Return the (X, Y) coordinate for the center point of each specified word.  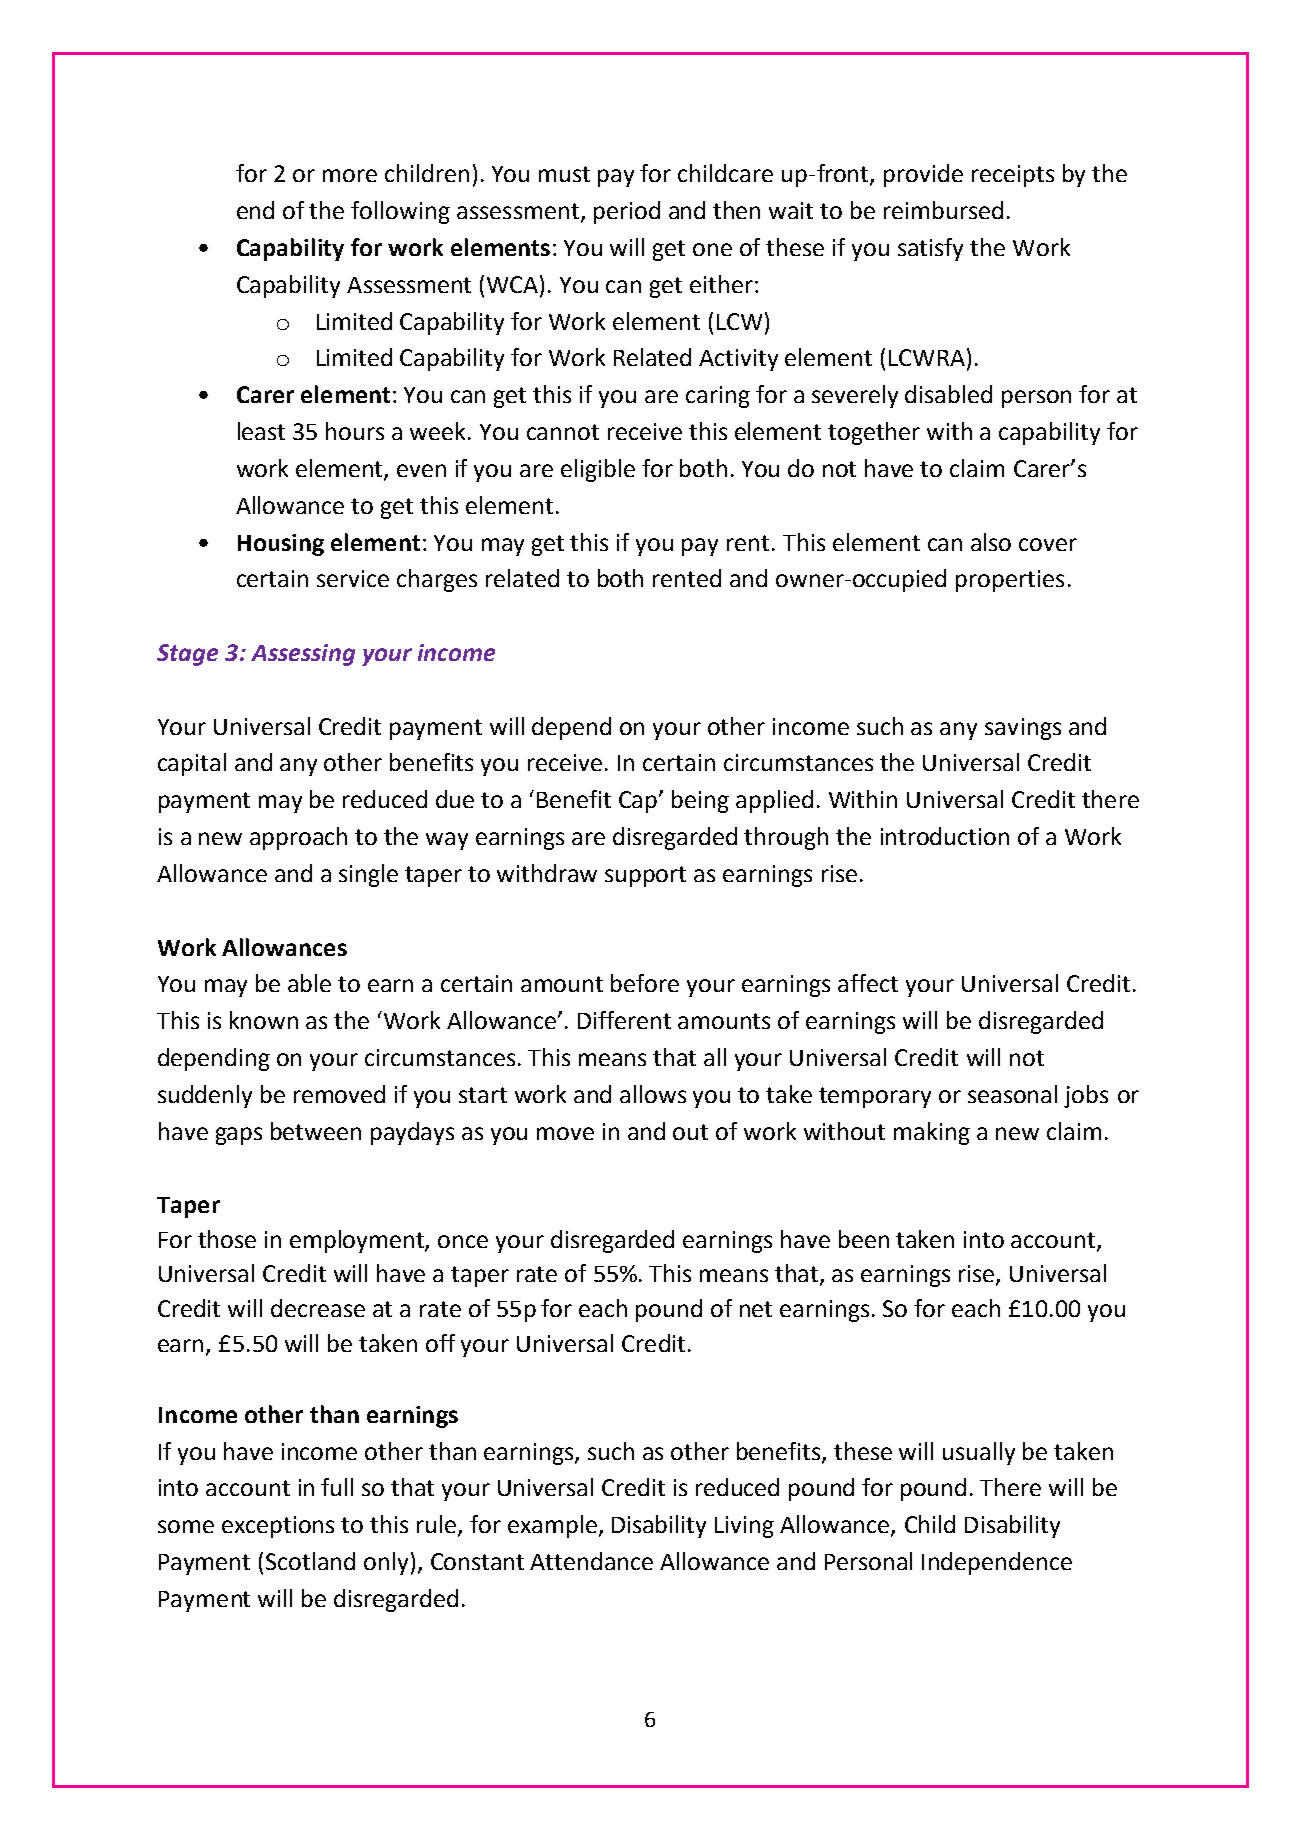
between (316, 1131)
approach (298, 838)
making (932, 1133)
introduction (945, 836)
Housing (281, 545)
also (991, 542)
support (645, 876)
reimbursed (943, 210)
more (350, 175)
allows (653, 1094)
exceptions (278, 1527)
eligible (598, 470)
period (627, 212)
